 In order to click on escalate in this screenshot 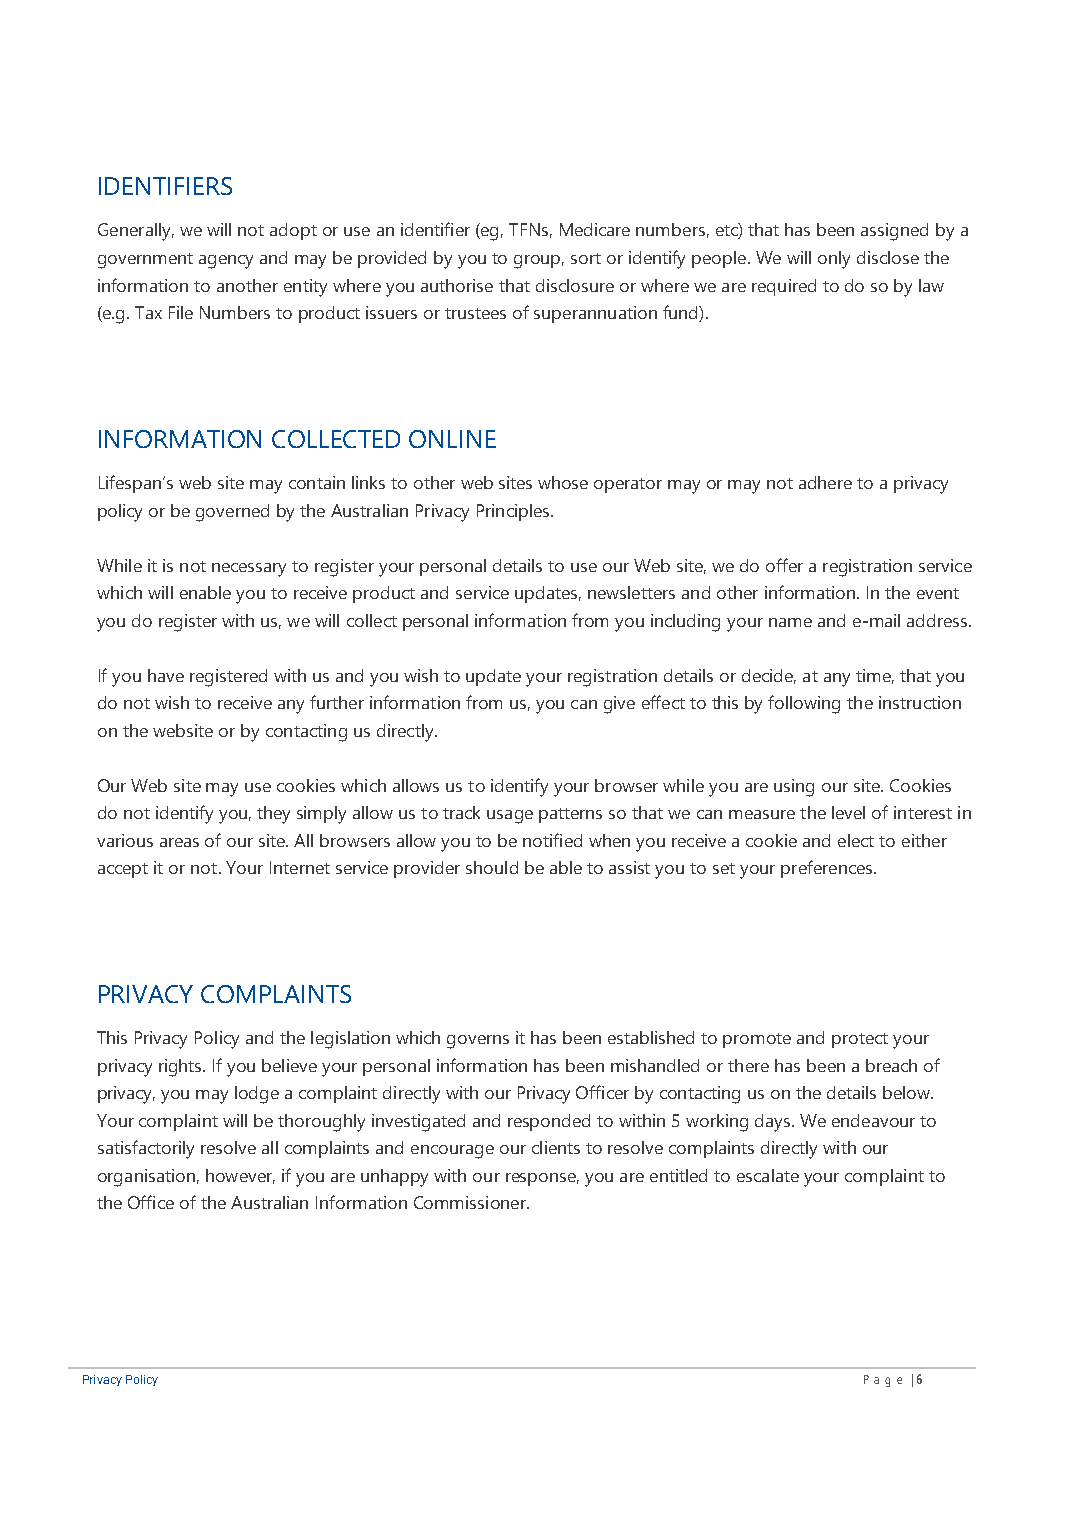, I will do `click(768, 1175)`.
